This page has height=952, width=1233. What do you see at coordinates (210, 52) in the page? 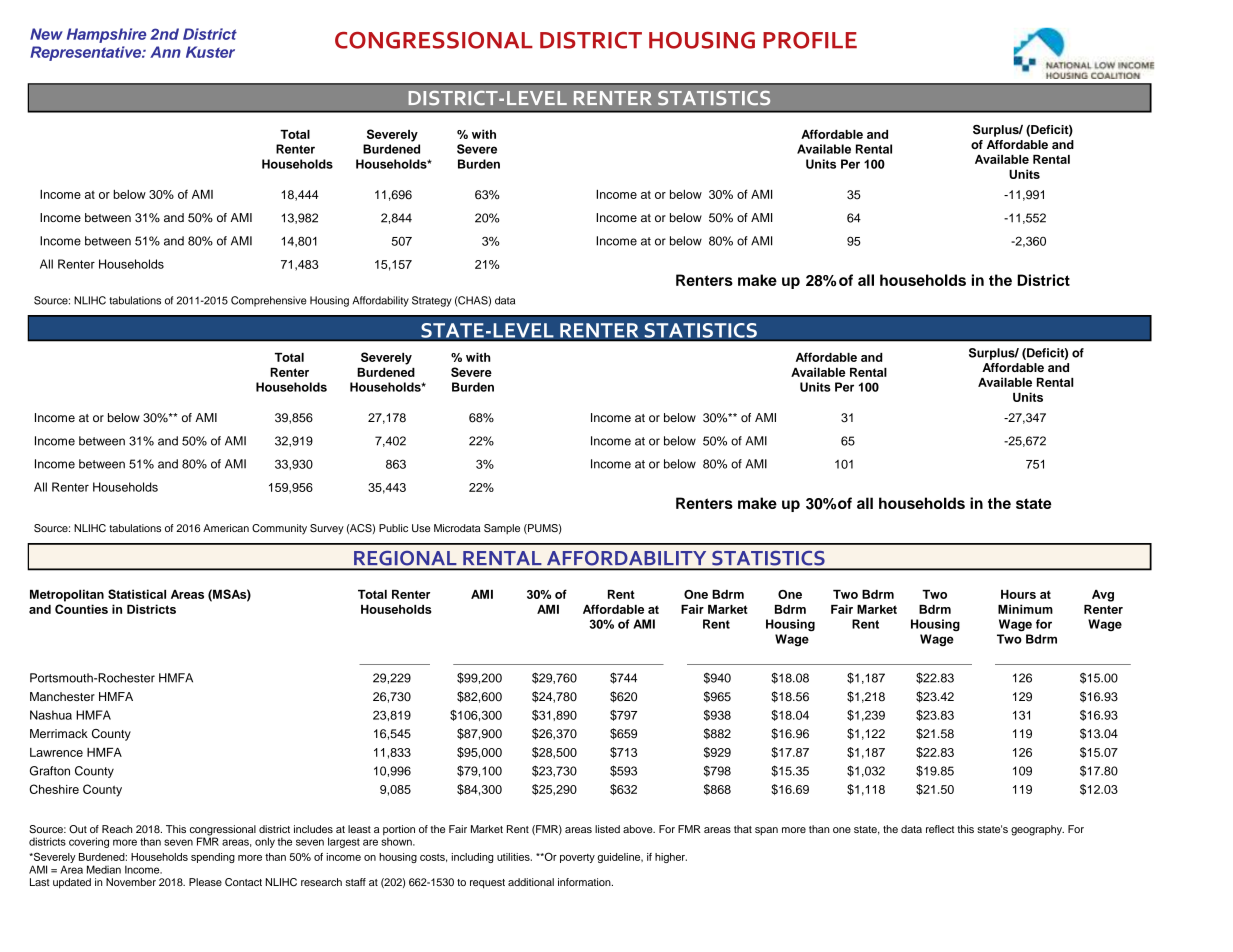
I see `Kuster` at bounding box center [210, 52].
